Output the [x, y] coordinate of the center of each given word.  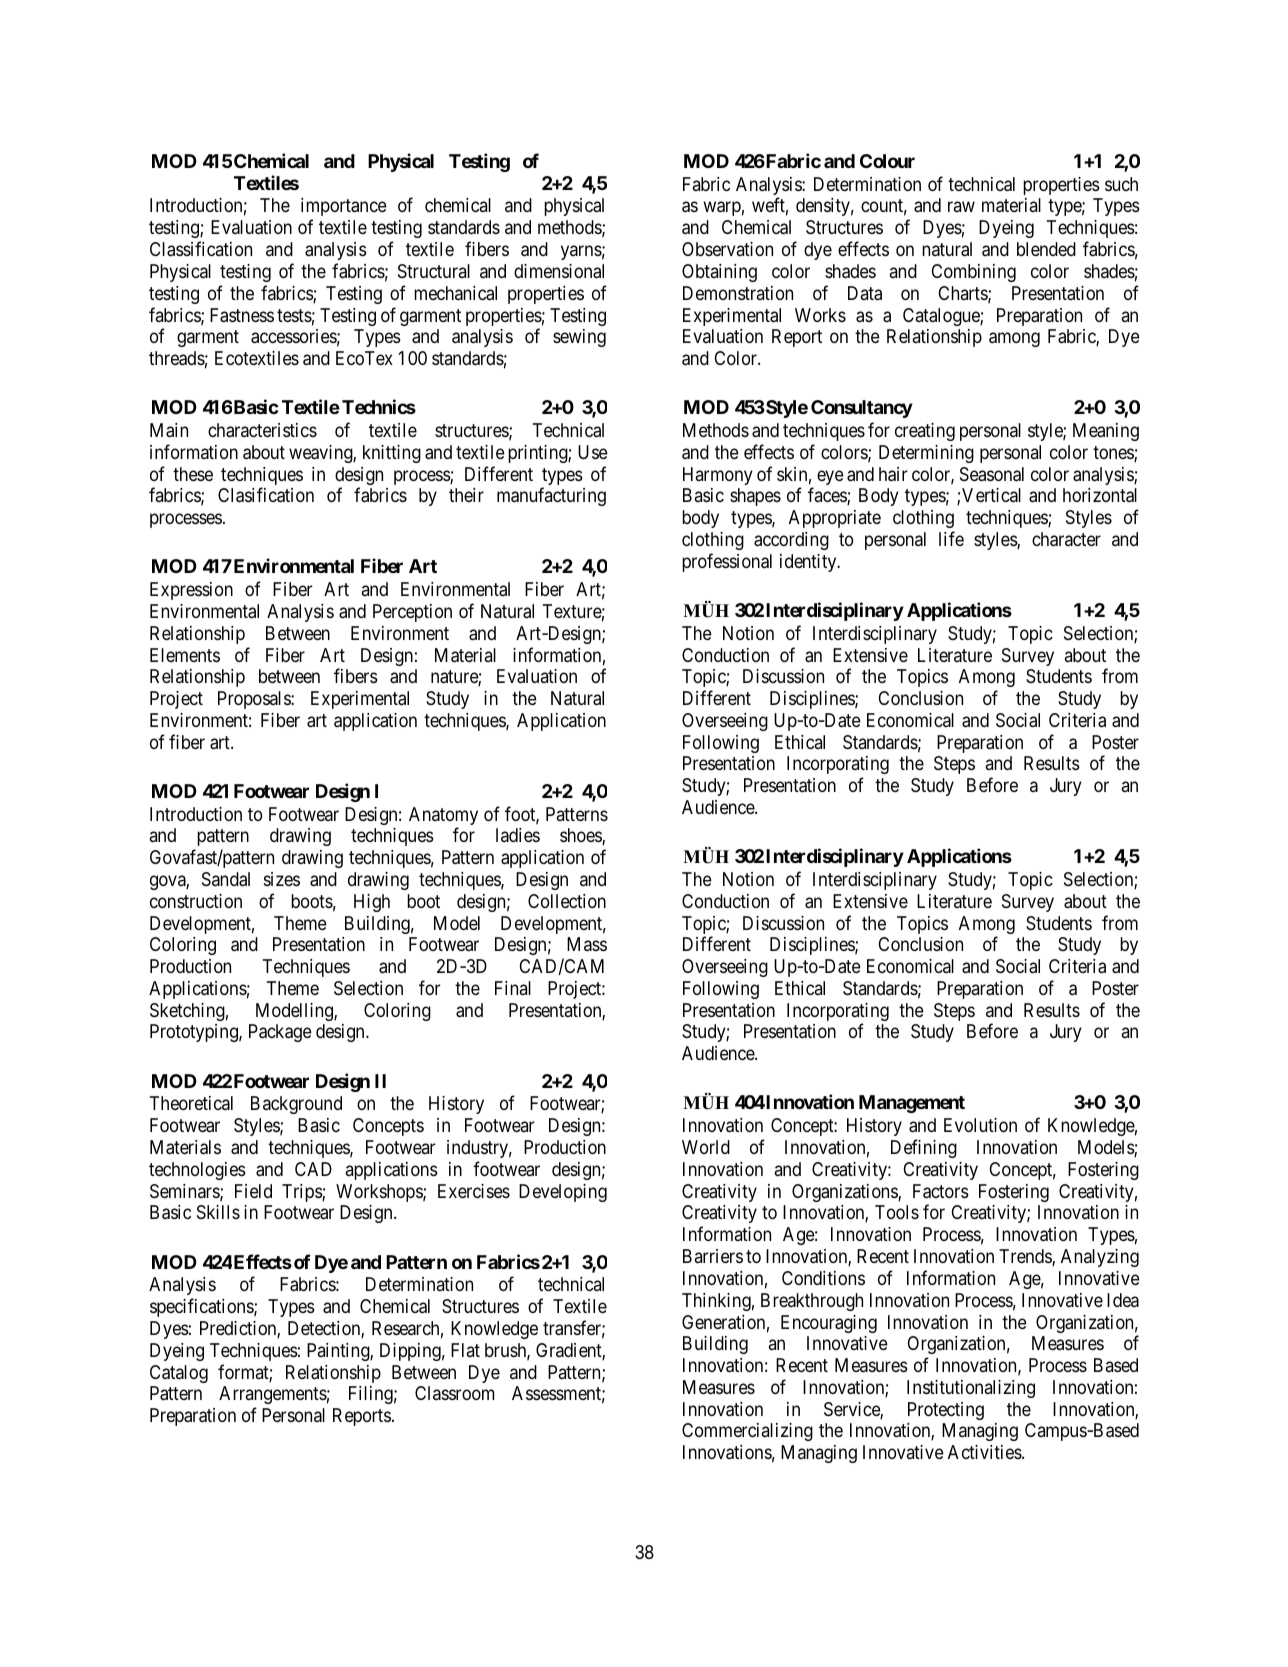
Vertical [991, 495]
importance [344, 209]
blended [1046, 249]
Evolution [980, 1125]
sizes [282, 879]
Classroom [454, 1393]
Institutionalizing [971, 1389]
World [706, 1147]
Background [296, 1105]
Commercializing [747, 1432]
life [951, 538]
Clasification [266, 495]
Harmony [718, 476]
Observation [727, 249]
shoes [581, 836]
